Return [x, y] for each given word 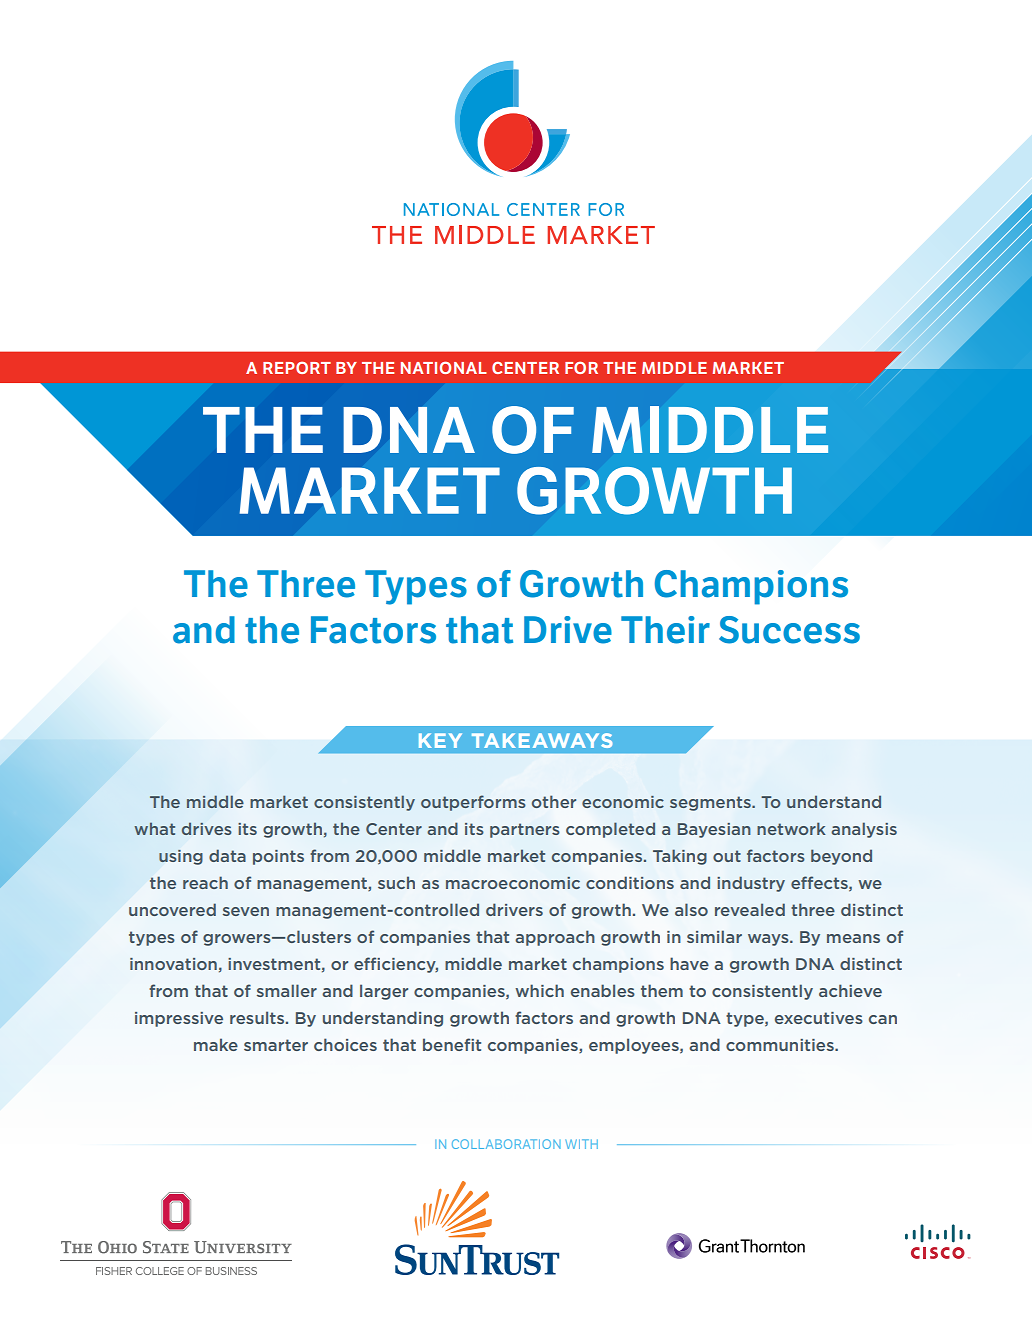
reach [205, 882]
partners [525, 830]
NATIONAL [444, 367]
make [216, 1044]
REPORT [297, 367]
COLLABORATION [506, 1144]
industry [751, 884]
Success [789, 630]
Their [665, 630]
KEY [440, 740]
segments [711, 803]
